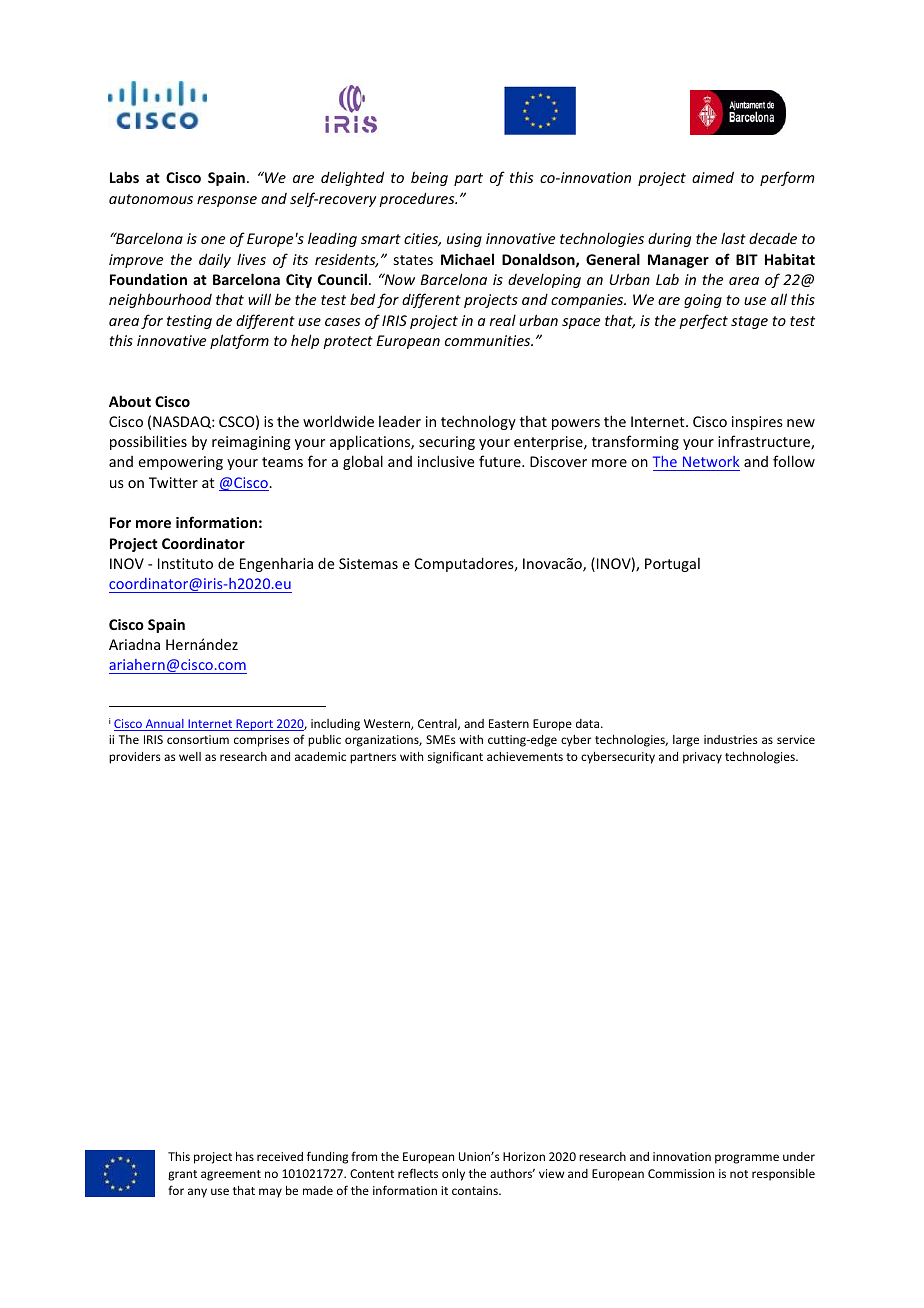 This screenshot has height=1308, width=924. What do you see at coordinates (672, 565) in the screenshot?
I see `Portugal` at bounding box center [672, 565].
